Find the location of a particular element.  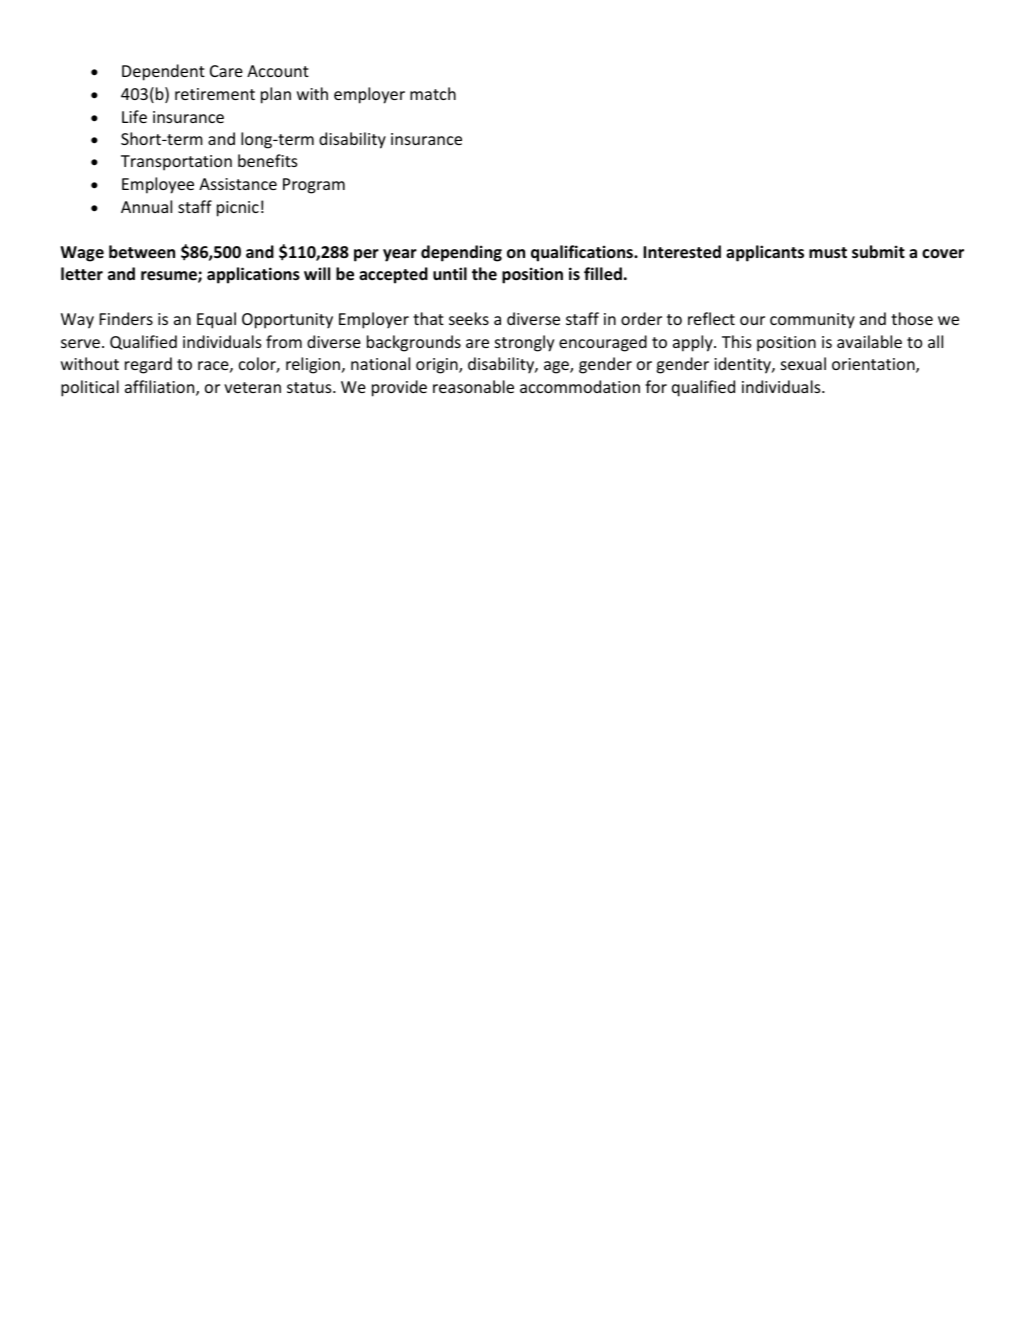

picnic is located at coordinates (238, 209).
